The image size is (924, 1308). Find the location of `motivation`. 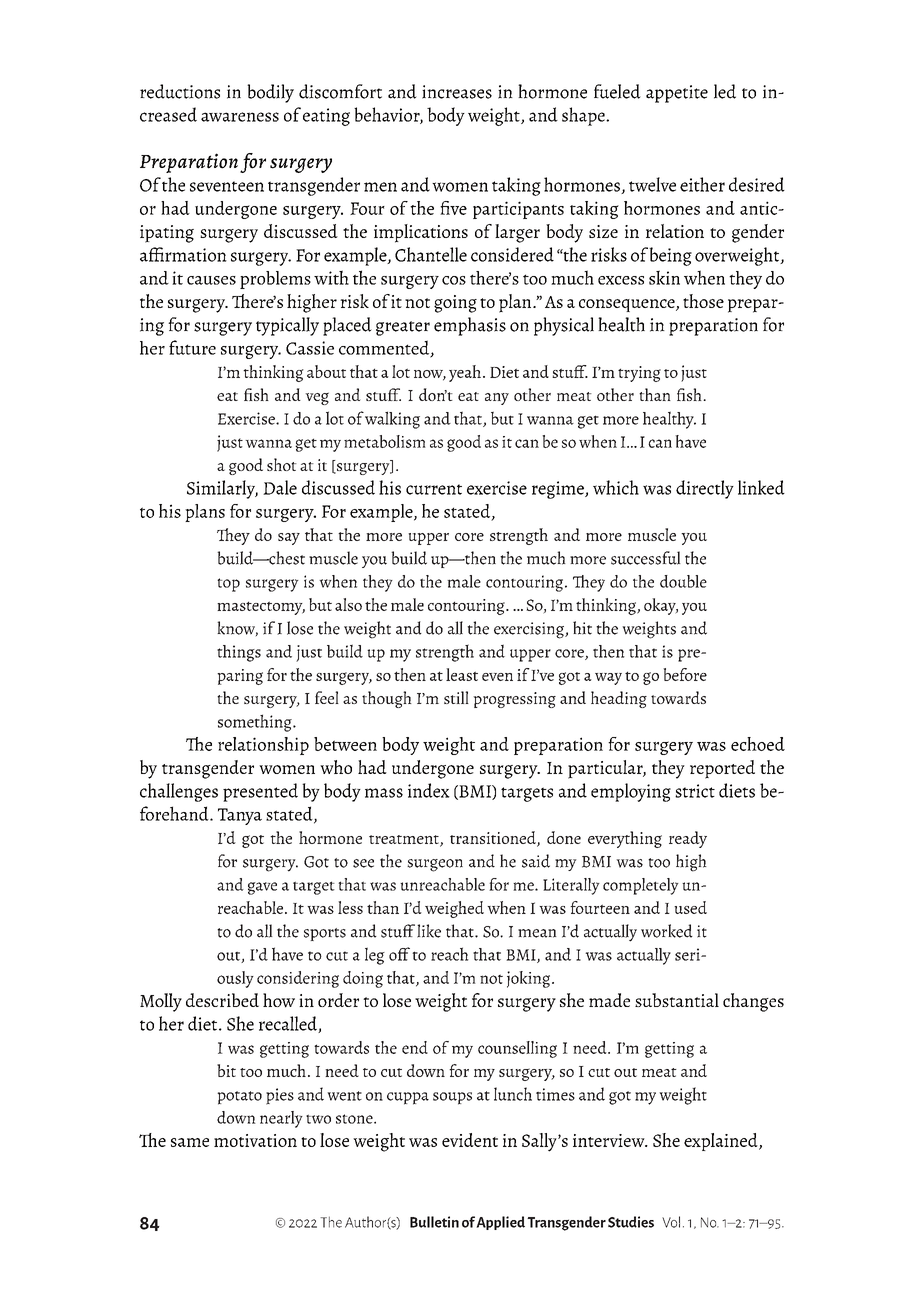

motivation is located at coordinates (255, 1140).
